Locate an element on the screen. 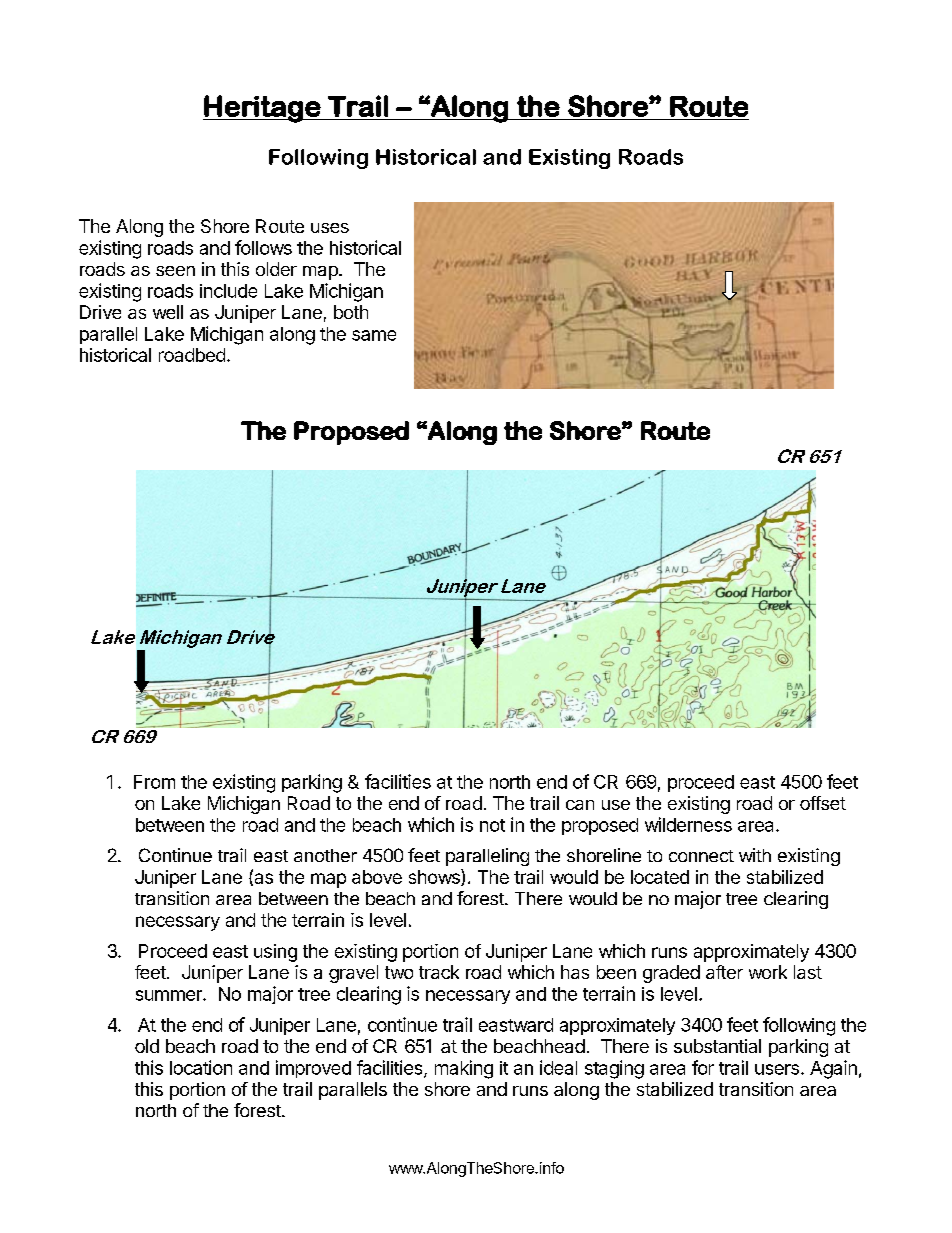  Heritage is located at coordinates (263, 109).
